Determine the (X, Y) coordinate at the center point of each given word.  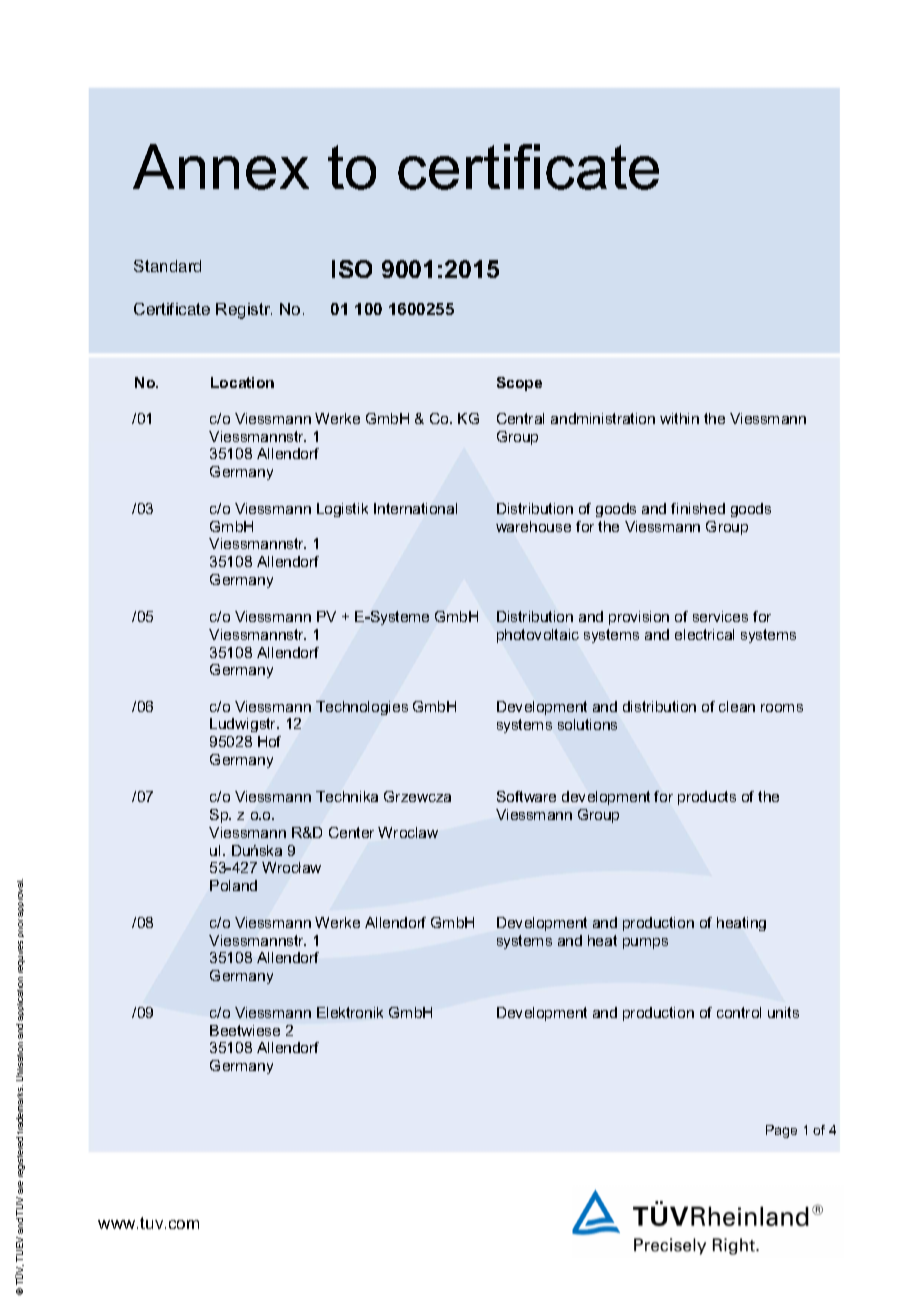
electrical (704, 634)
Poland (233, 885)
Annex (221, 167)
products (707, 798)
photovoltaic (538, 636)
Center (351, 832)
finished (698, 508)
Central (520, 418)
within (679, 418)
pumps (645, 943)
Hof (269, 741)
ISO (352, 269)
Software (526, 796)
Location (242, 382)
